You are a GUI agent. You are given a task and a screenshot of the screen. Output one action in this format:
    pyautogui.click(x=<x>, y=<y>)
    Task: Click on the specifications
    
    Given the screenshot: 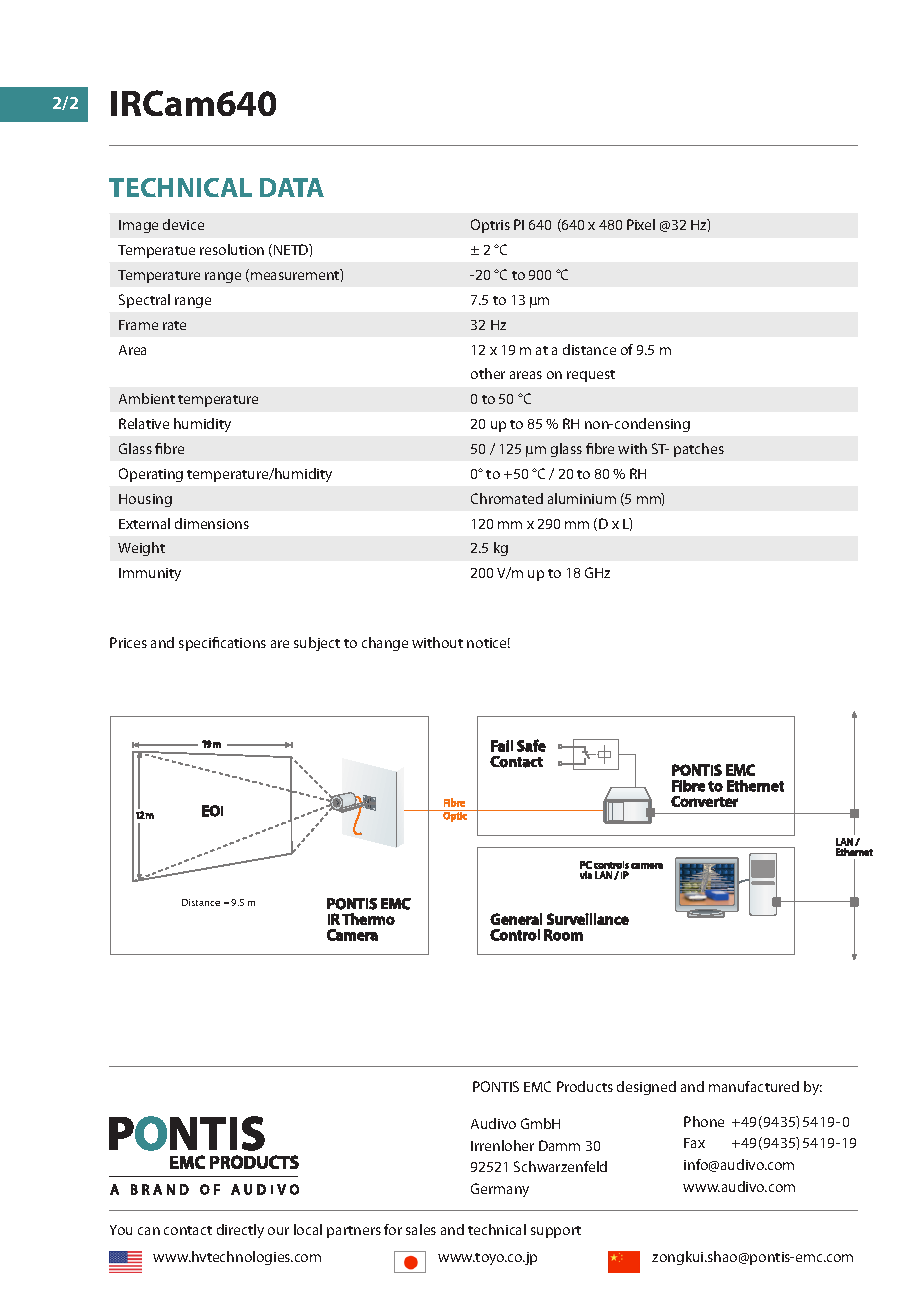 What is the action you would take?
    pyautogui.click(x=222, y=644)
